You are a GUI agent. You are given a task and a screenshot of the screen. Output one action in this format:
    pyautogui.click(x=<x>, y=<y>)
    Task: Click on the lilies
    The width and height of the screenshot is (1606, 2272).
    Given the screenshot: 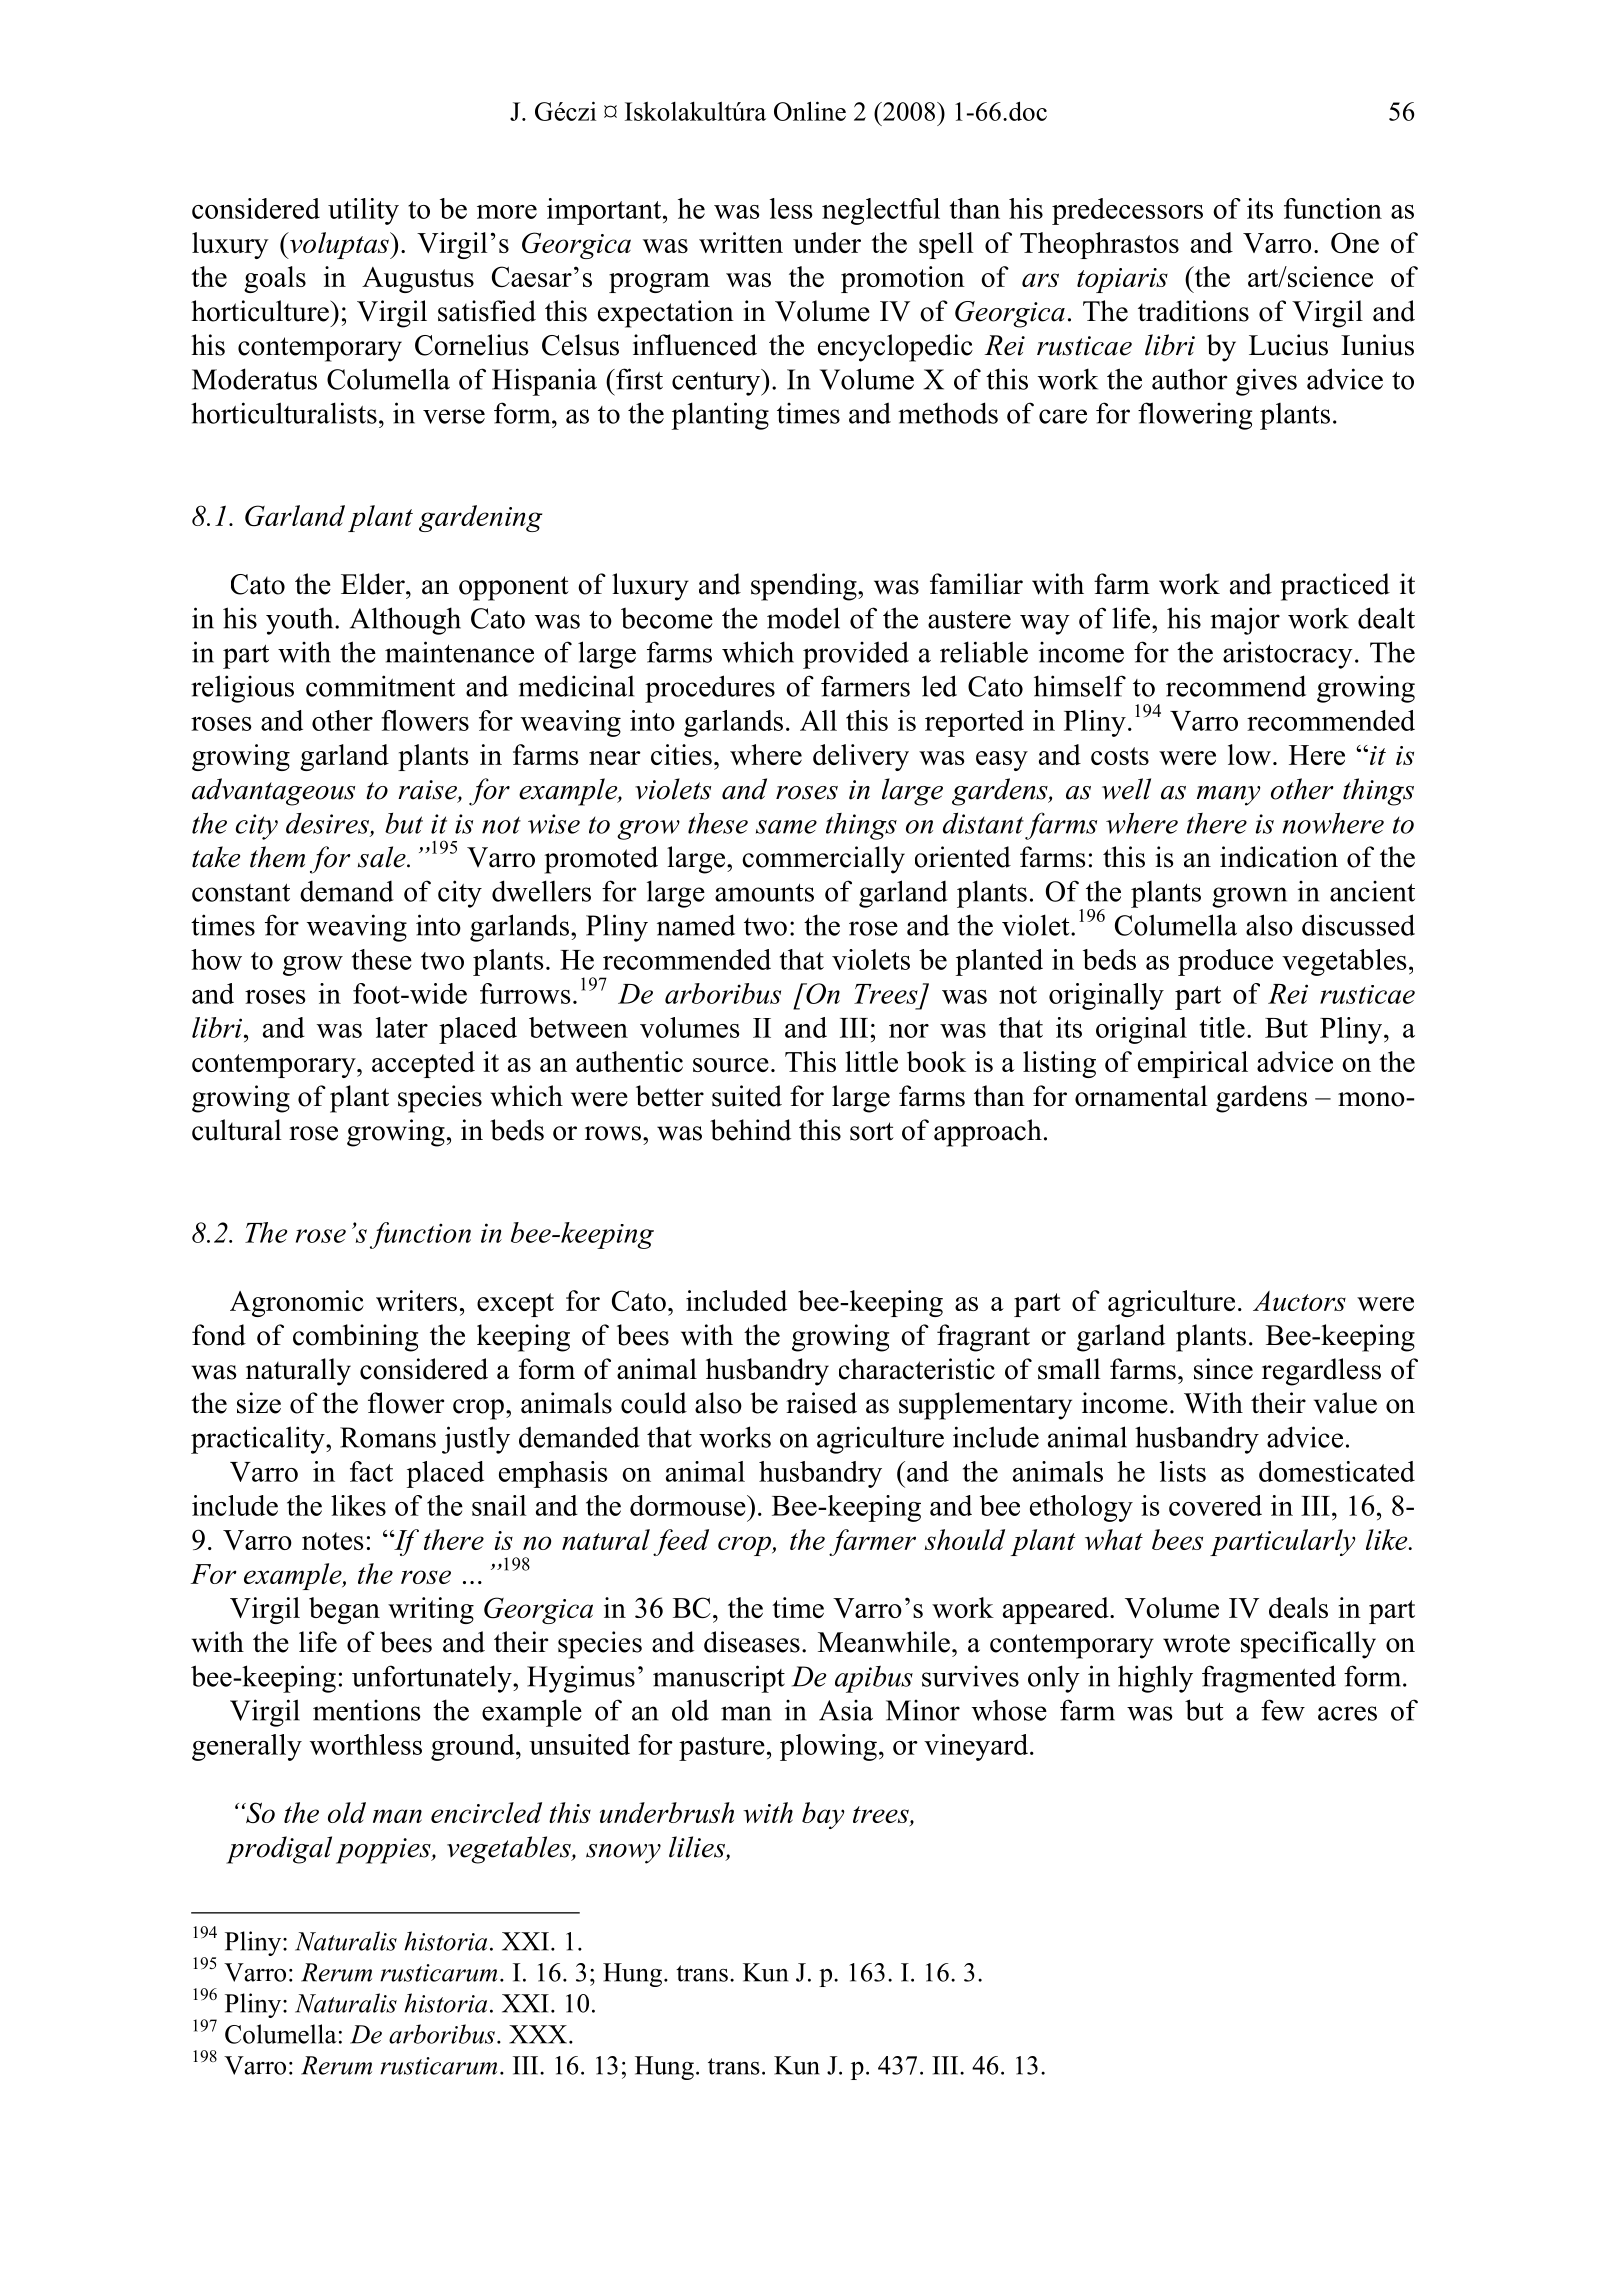 What is the action you would take?
    pyautogui.click(x=698, y=1848)
